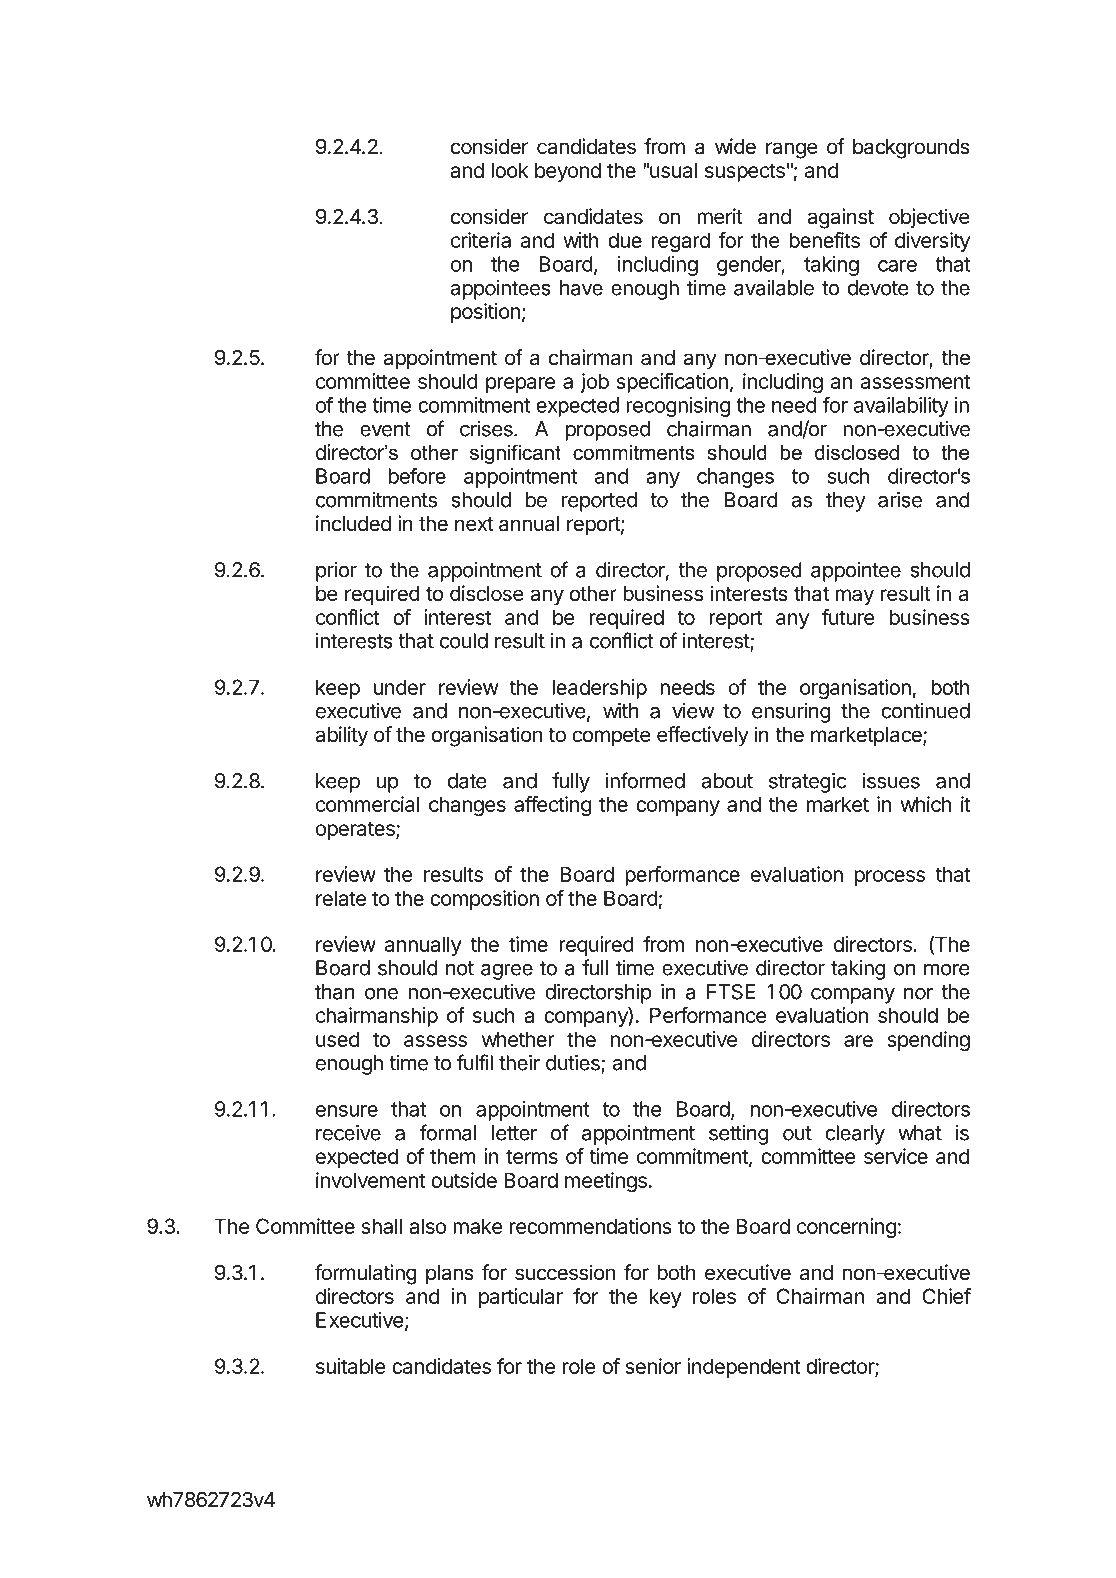 The image size is (1116, 1578). Describe the element at coordinates (946, 1296) in the screenshot. I see `Chief` at that location.
